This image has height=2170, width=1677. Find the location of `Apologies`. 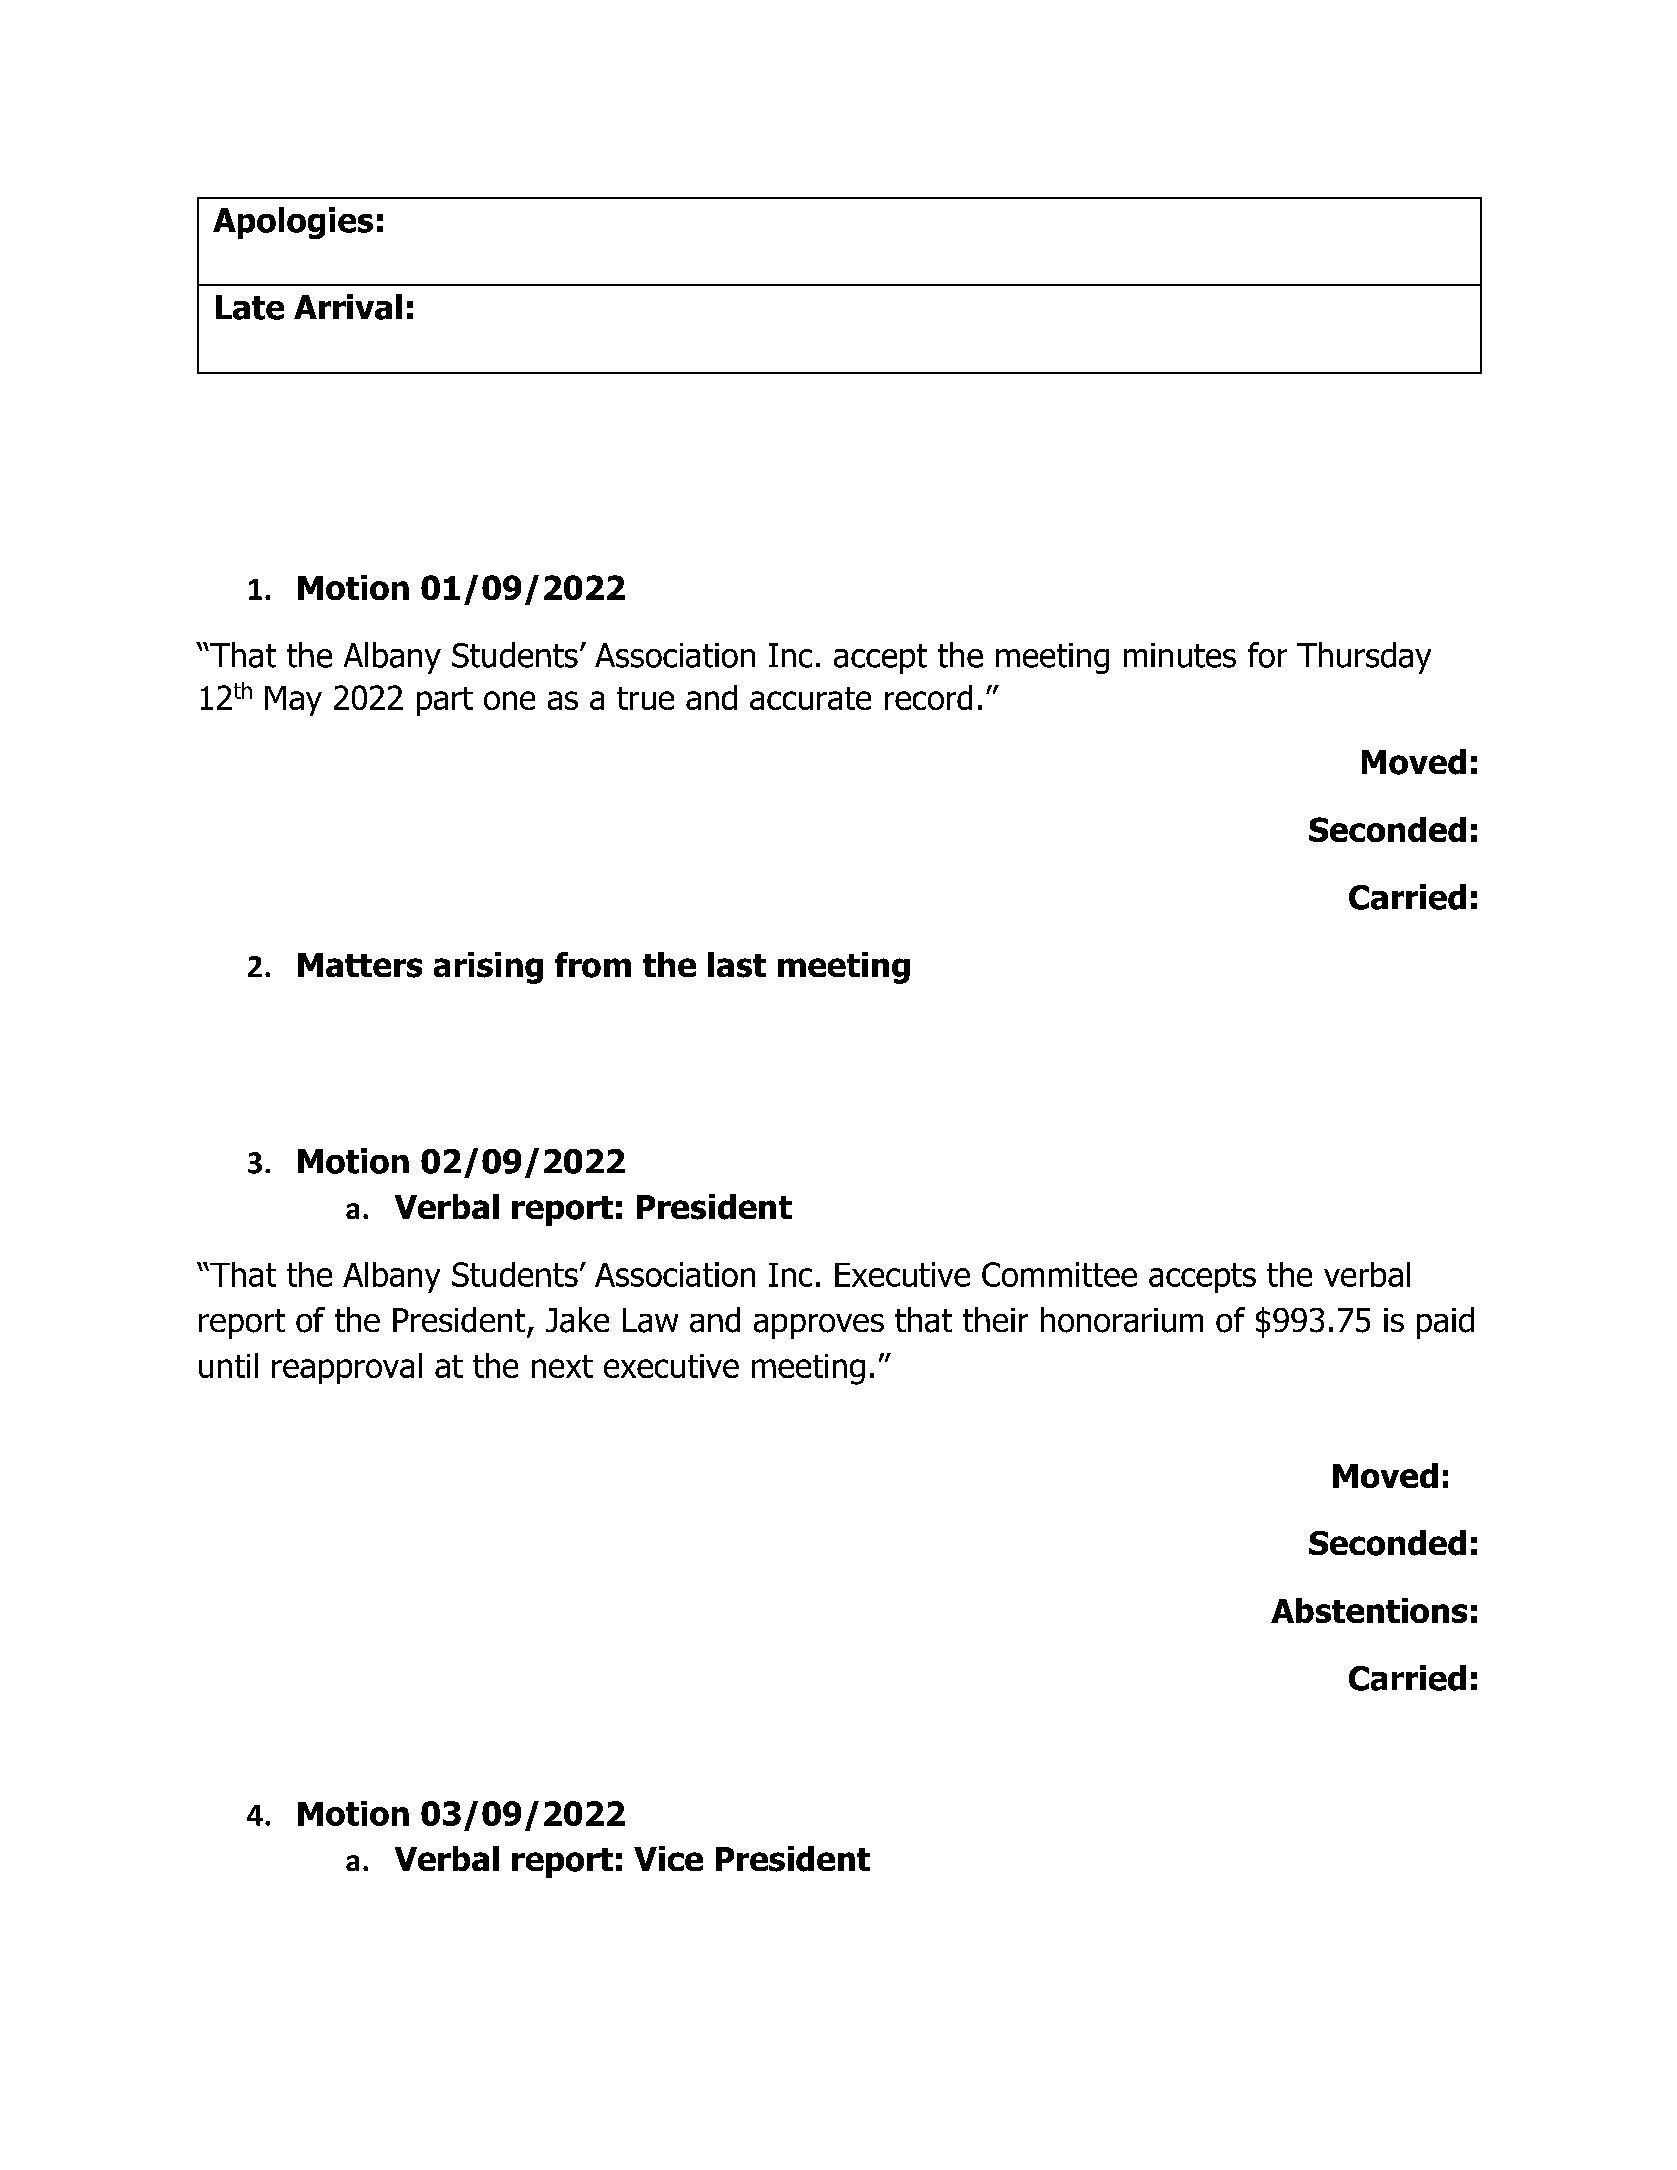

Apologies is located at coordinates (293, 223).
